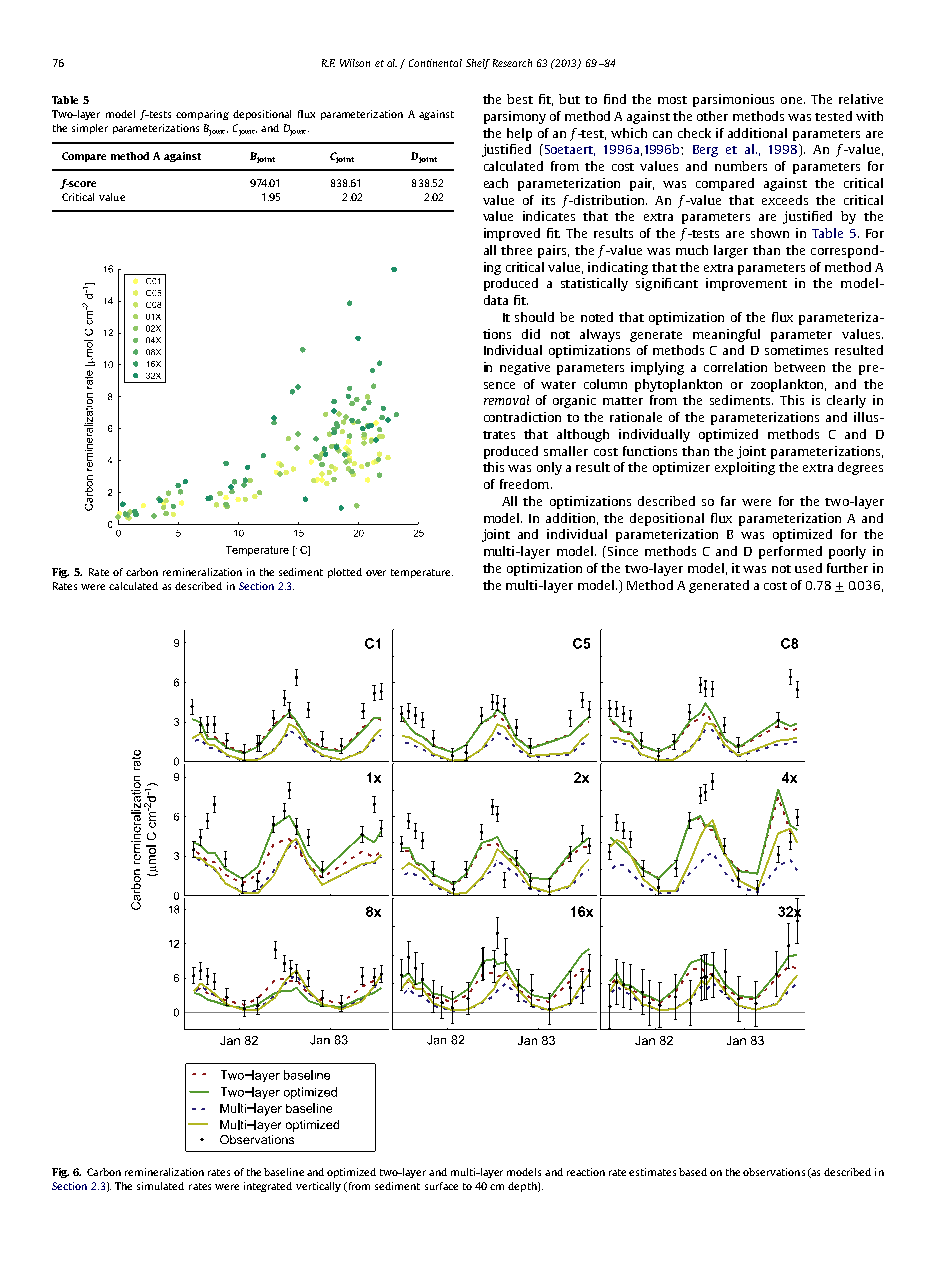 The image size is (952, 1270). I want to click on sometimes, so click(796, 350).
